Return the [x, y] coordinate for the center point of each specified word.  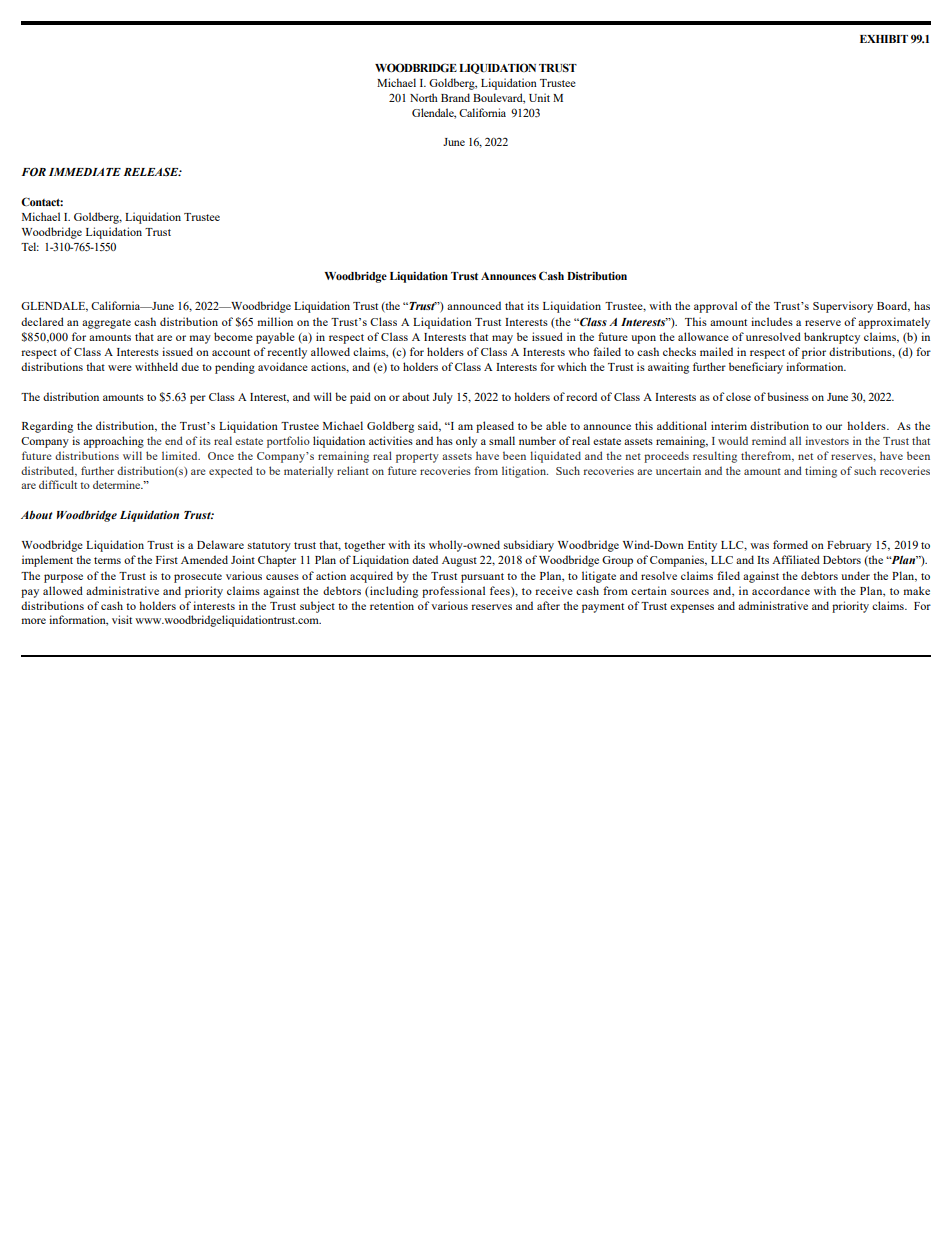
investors [827, 440]
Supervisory [843, 307]
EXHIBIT [884, 39]
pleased [495, 427]
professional [453, 592]
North [424, 97]
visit [122, 619]
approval [715, 307]
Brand [455, 97]
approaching [113, 442]
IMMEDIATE [85, 172]
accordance [781, 590]
